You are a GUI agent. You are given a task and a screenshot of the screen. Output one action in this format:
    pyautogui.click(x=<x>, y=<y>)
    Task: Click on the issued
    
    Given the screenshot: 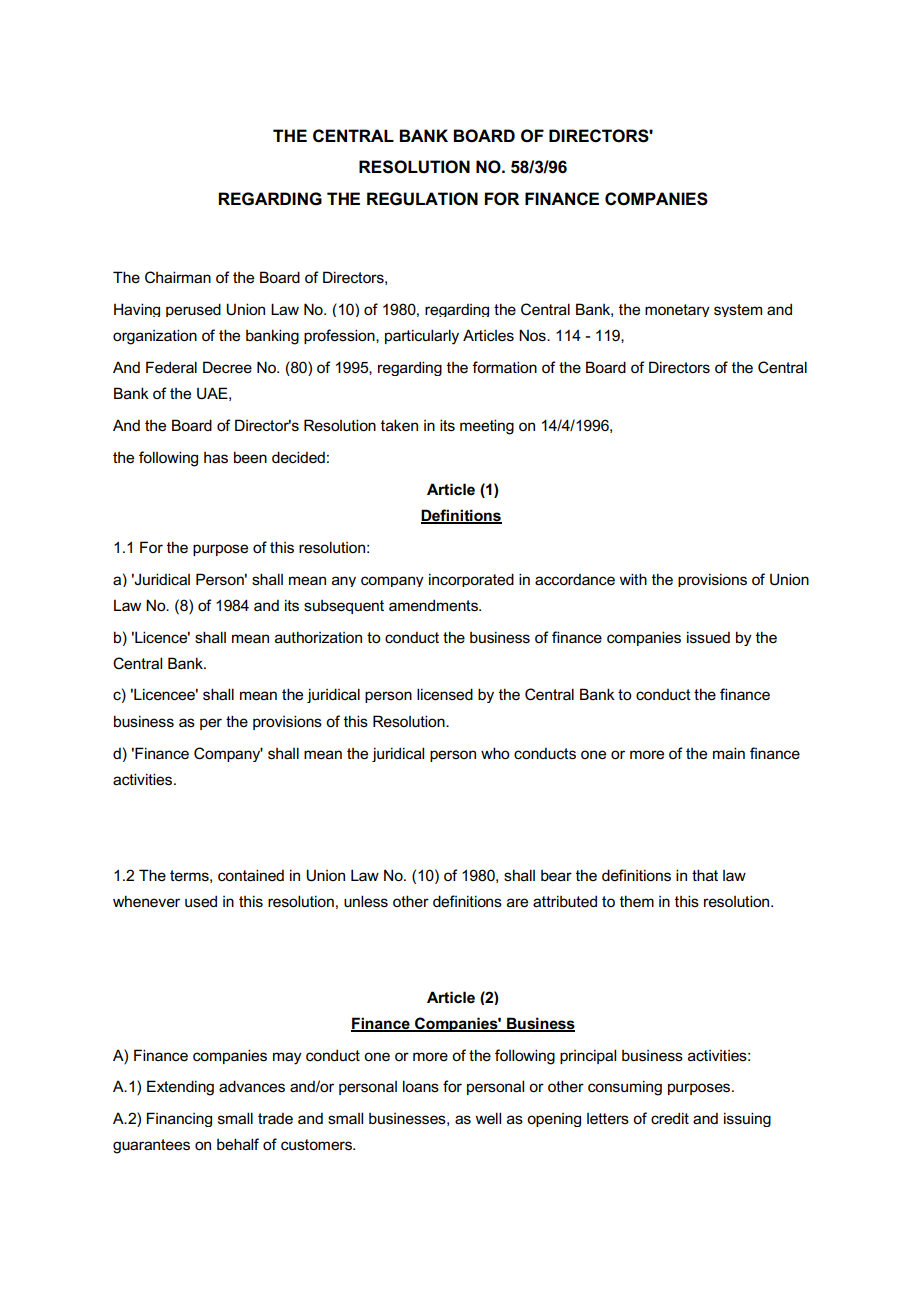 What is the action you would take?
    pyautogui.click(x=708, y=637)
